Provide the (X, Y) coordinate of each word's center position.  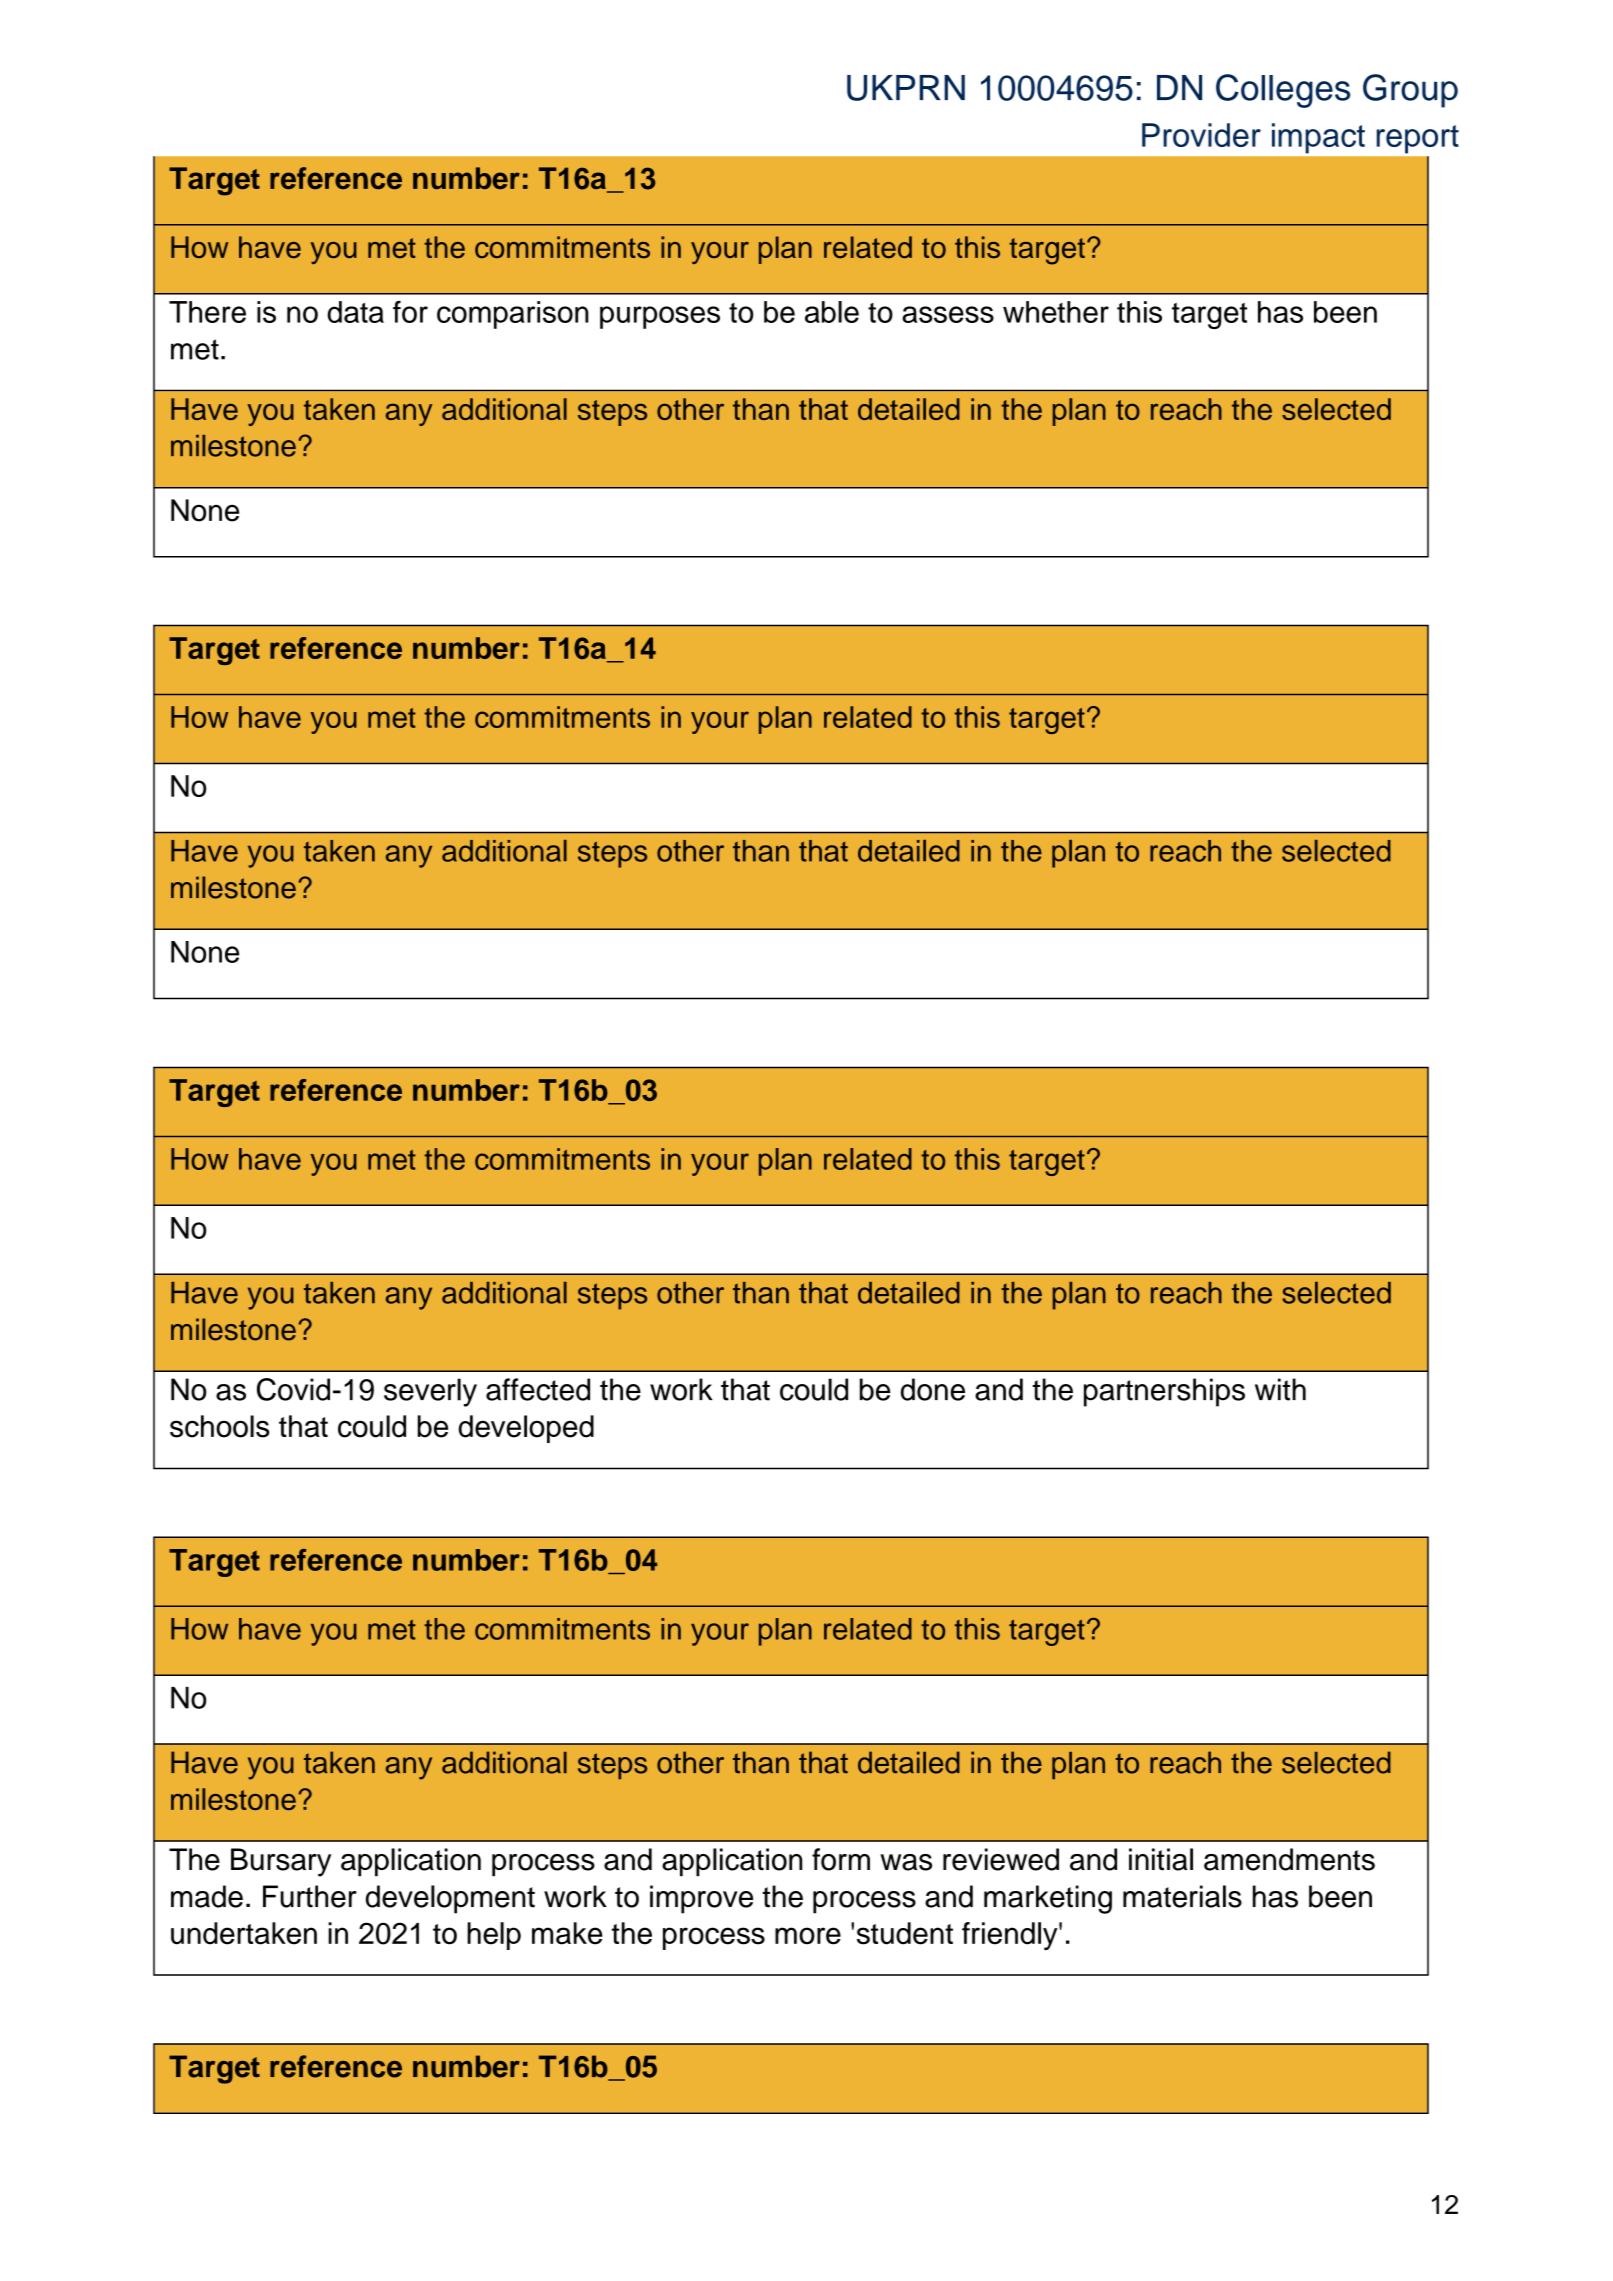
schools (219, 1426)
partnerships (1164, 1392)
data (355, 312)
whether (1056, 312)
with (1280, 1389)
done (933, 1389)
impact (1318, 138)
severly (430, 1392)
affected (538, 1389)
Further (310, 1896)
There (207, 312)
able (832, 312)
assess (948, 314)
